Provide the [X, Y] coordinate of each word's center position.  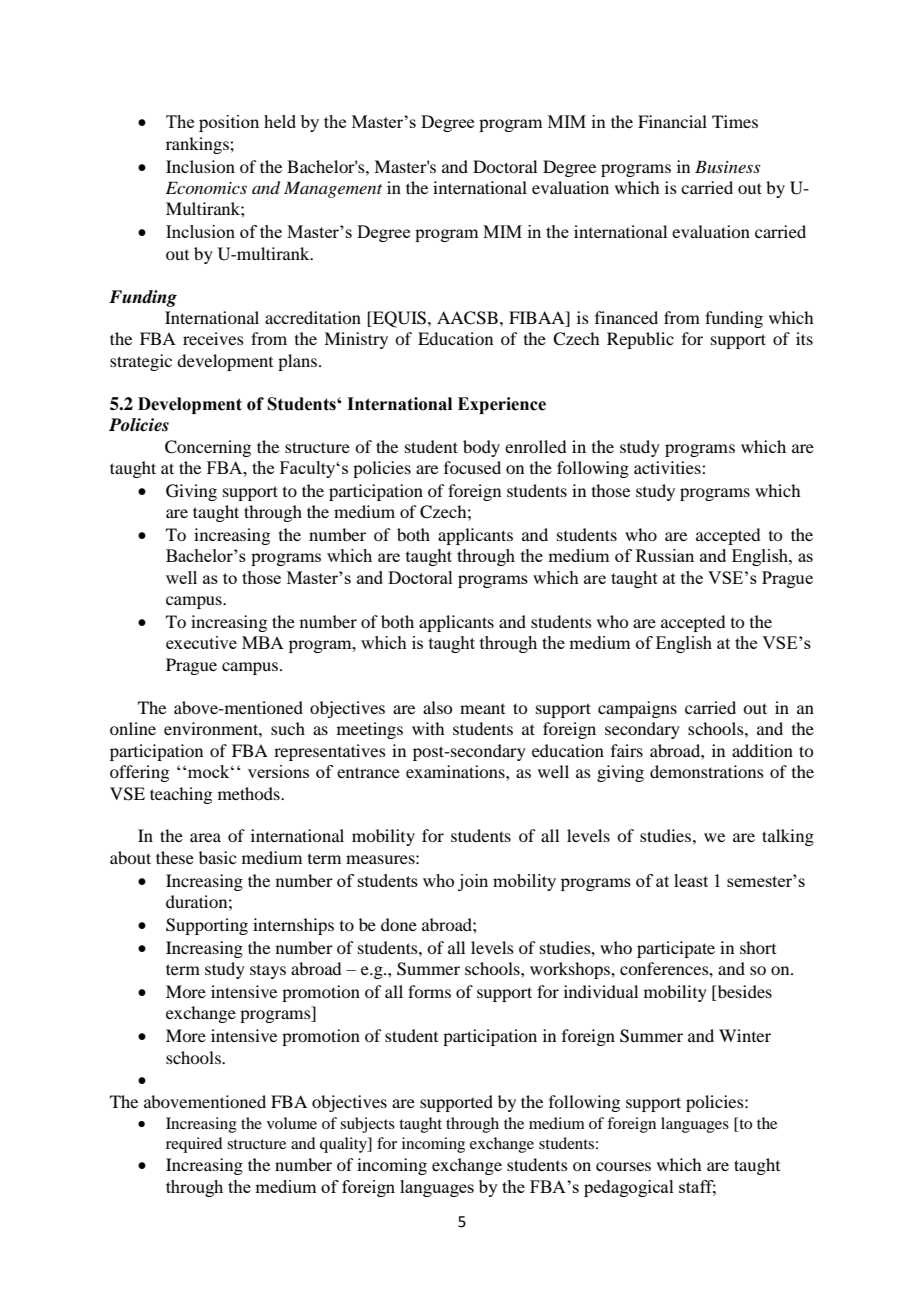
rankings [198, 145]
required [194, 1145]
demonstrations [707, 771]
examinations [456, 771]
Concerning [208, 448]
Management [333, 189]
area [205, 837]
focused [472, 467]
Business [727, 166]
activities [668, 467]
